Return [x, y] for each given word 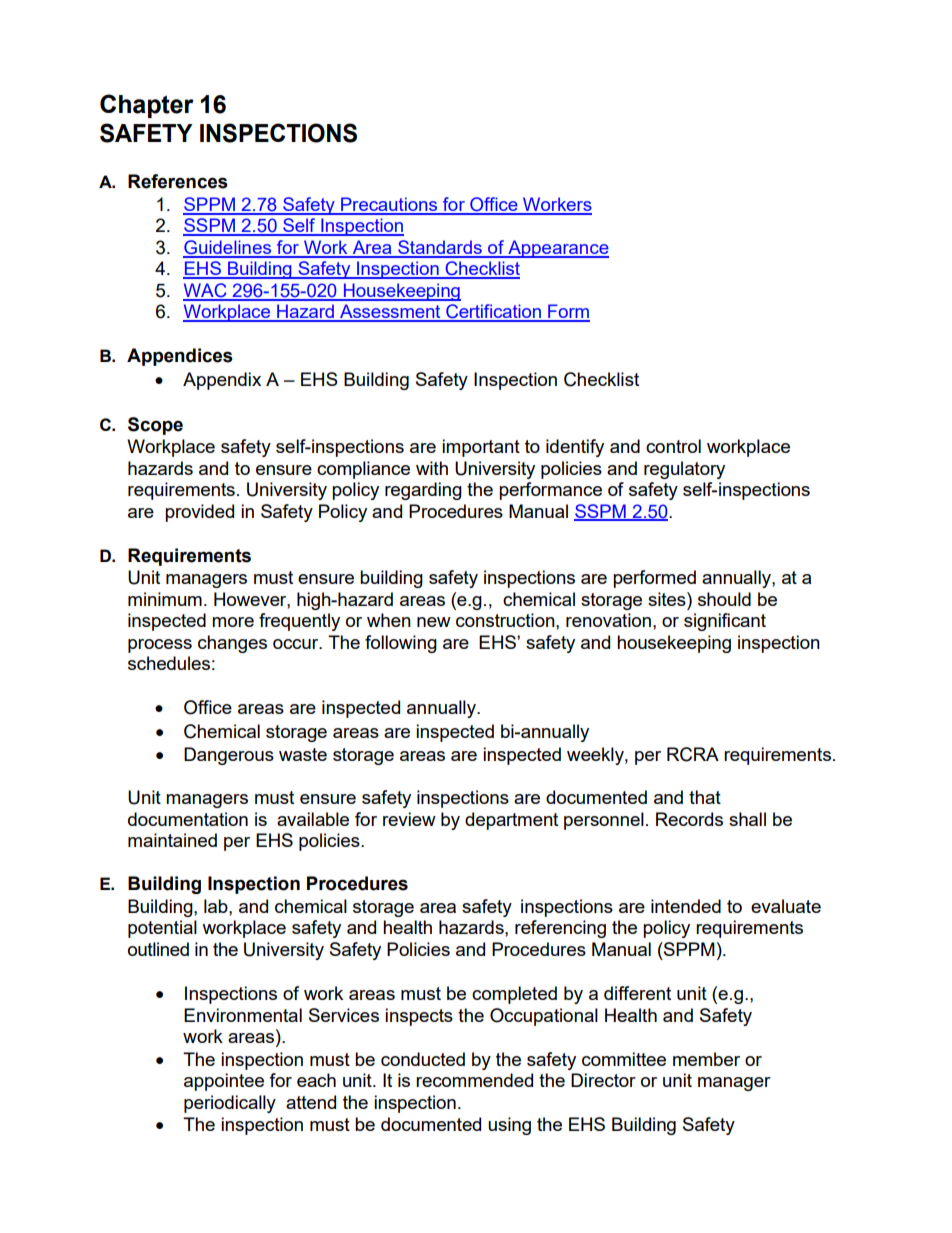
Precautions [389, 205]
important [481, 448]
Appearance [557, 249]
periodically [230, 1104]
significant [725, 622]
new [434, 622]
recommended [474, 1080]
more [233, 622]
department [511, 821]
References [178, 181]
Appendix [222, 381]
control [673, 446]
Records [689, 819]
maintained [172, 840]
